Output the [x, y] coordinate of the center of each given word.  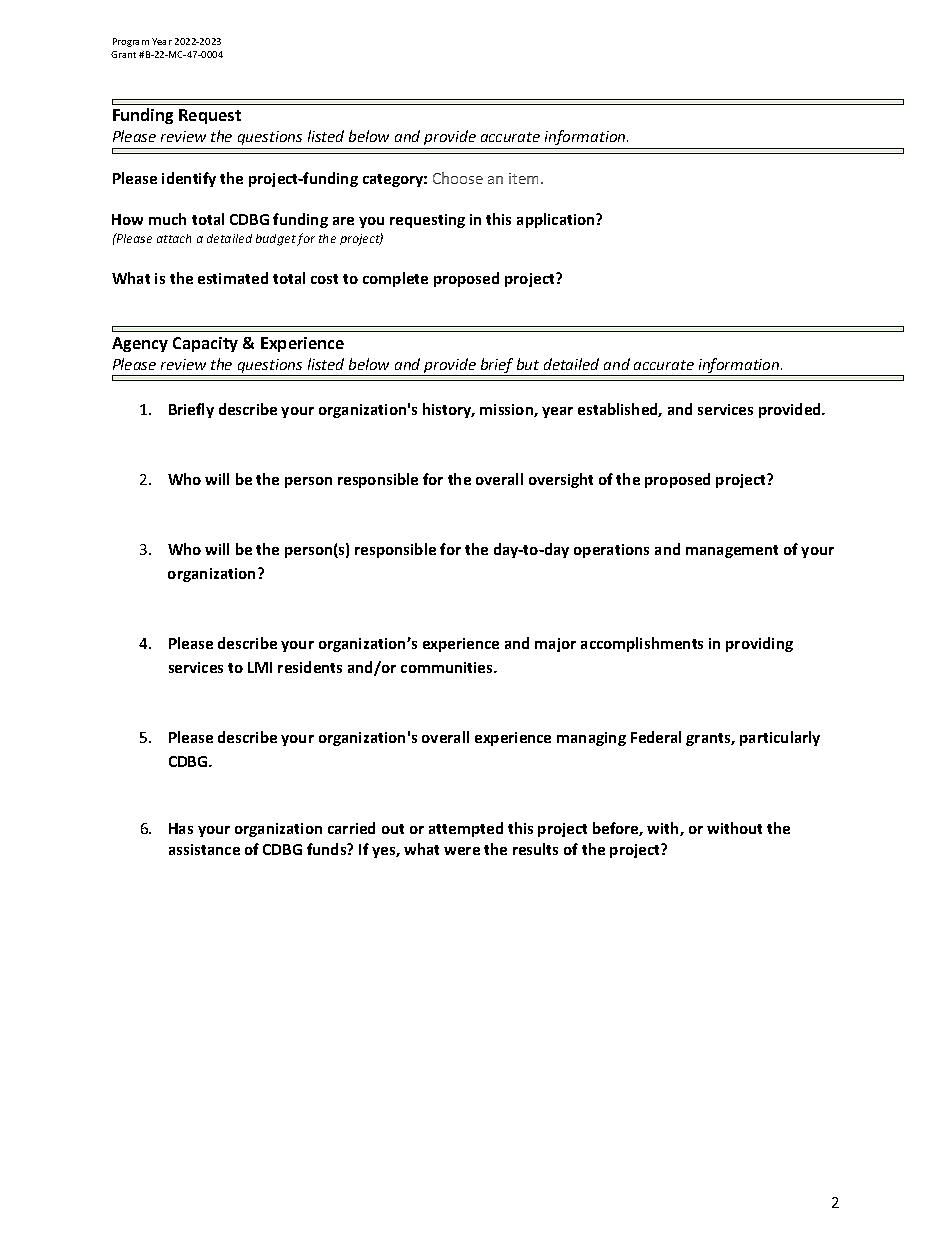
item [525, 178]
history [448, 410]
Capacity [205, 344]
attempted [466, 829]
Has [181, 828]
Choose [458, 178]
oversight [561, 480]
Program [131, 42]
